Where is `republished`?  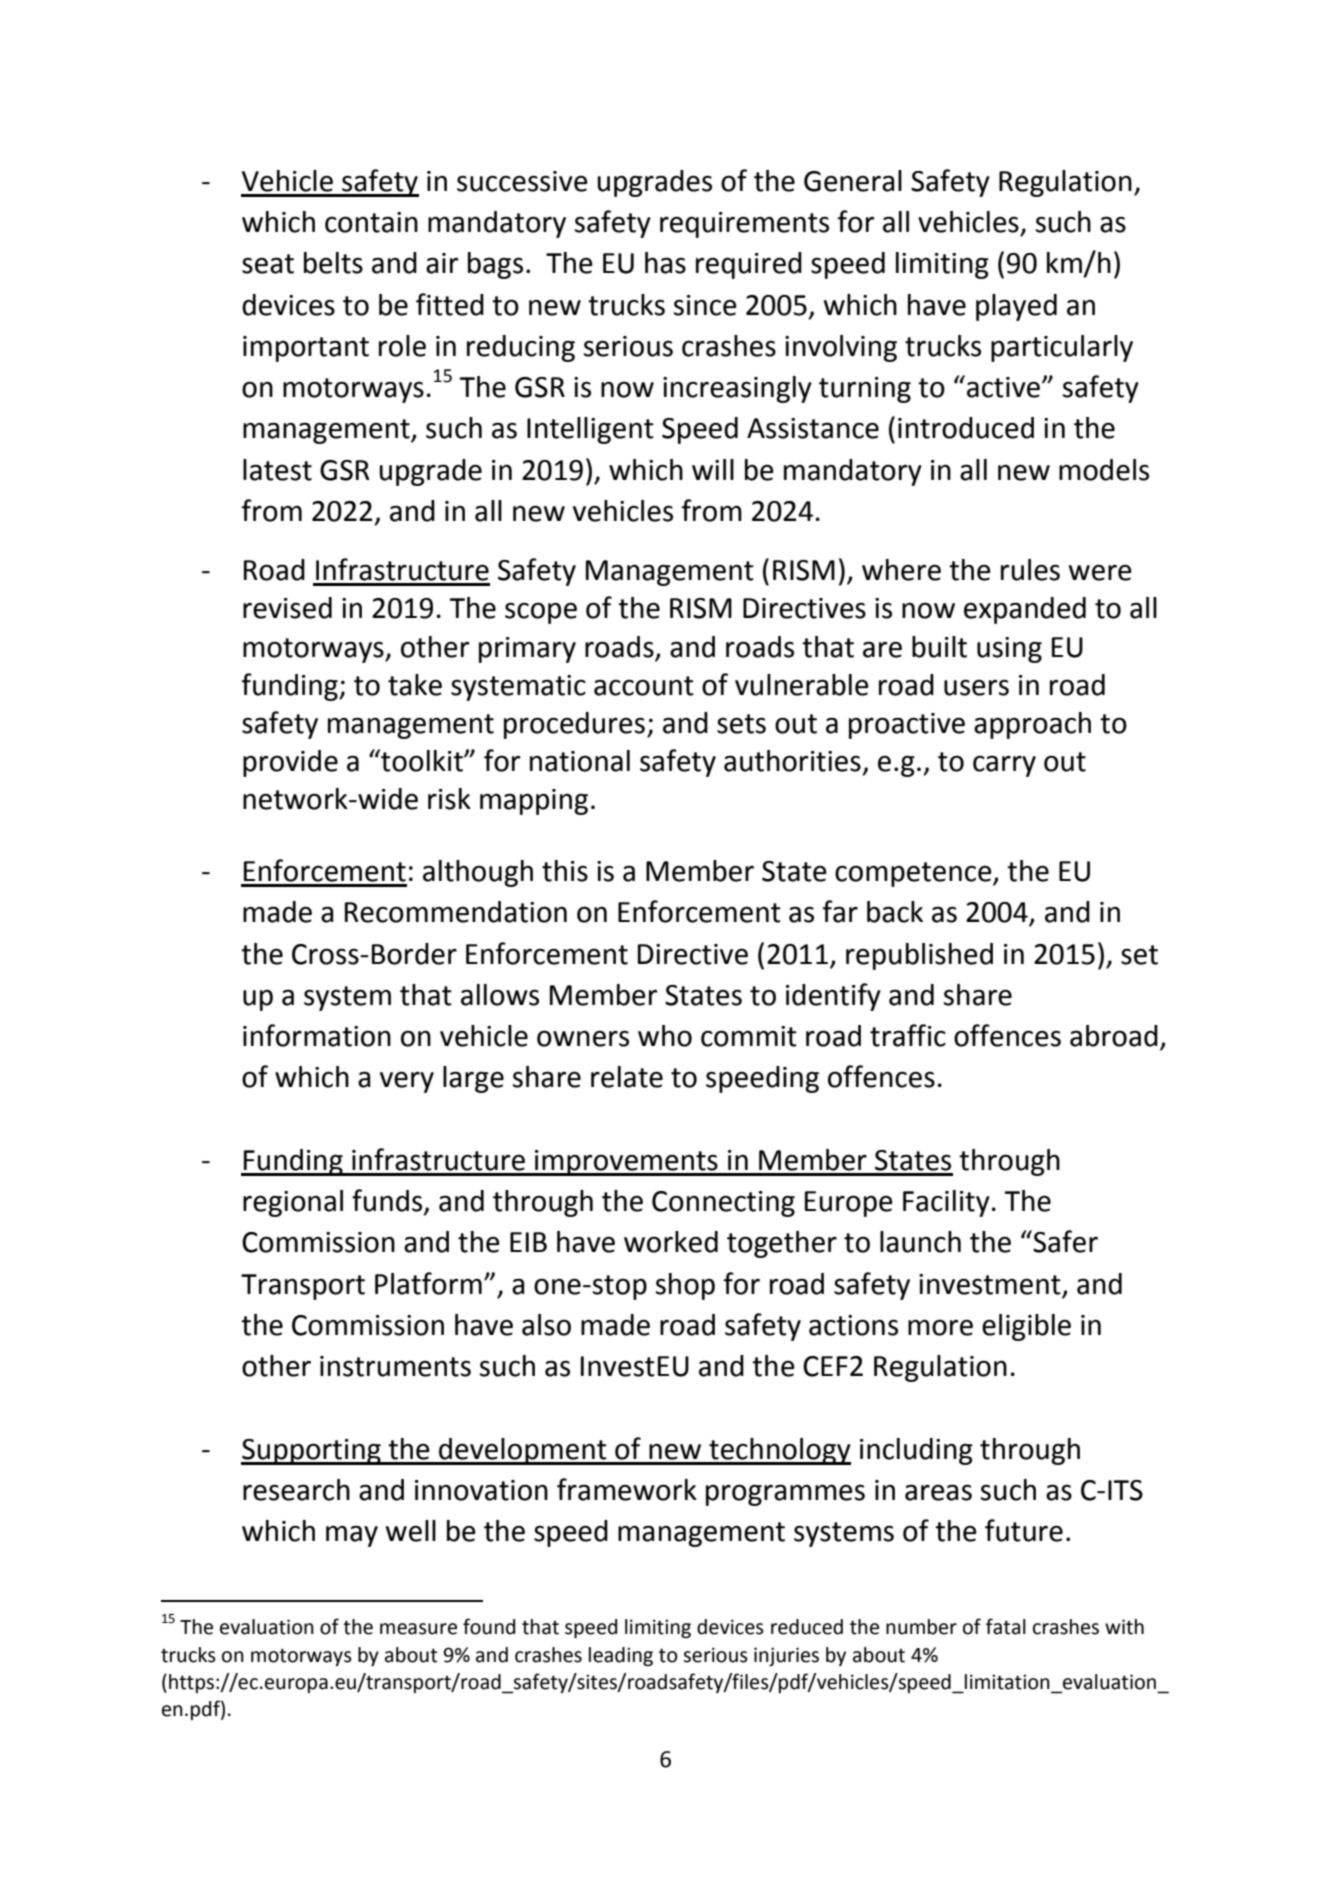
republished is located at coordinates (919, 956).
